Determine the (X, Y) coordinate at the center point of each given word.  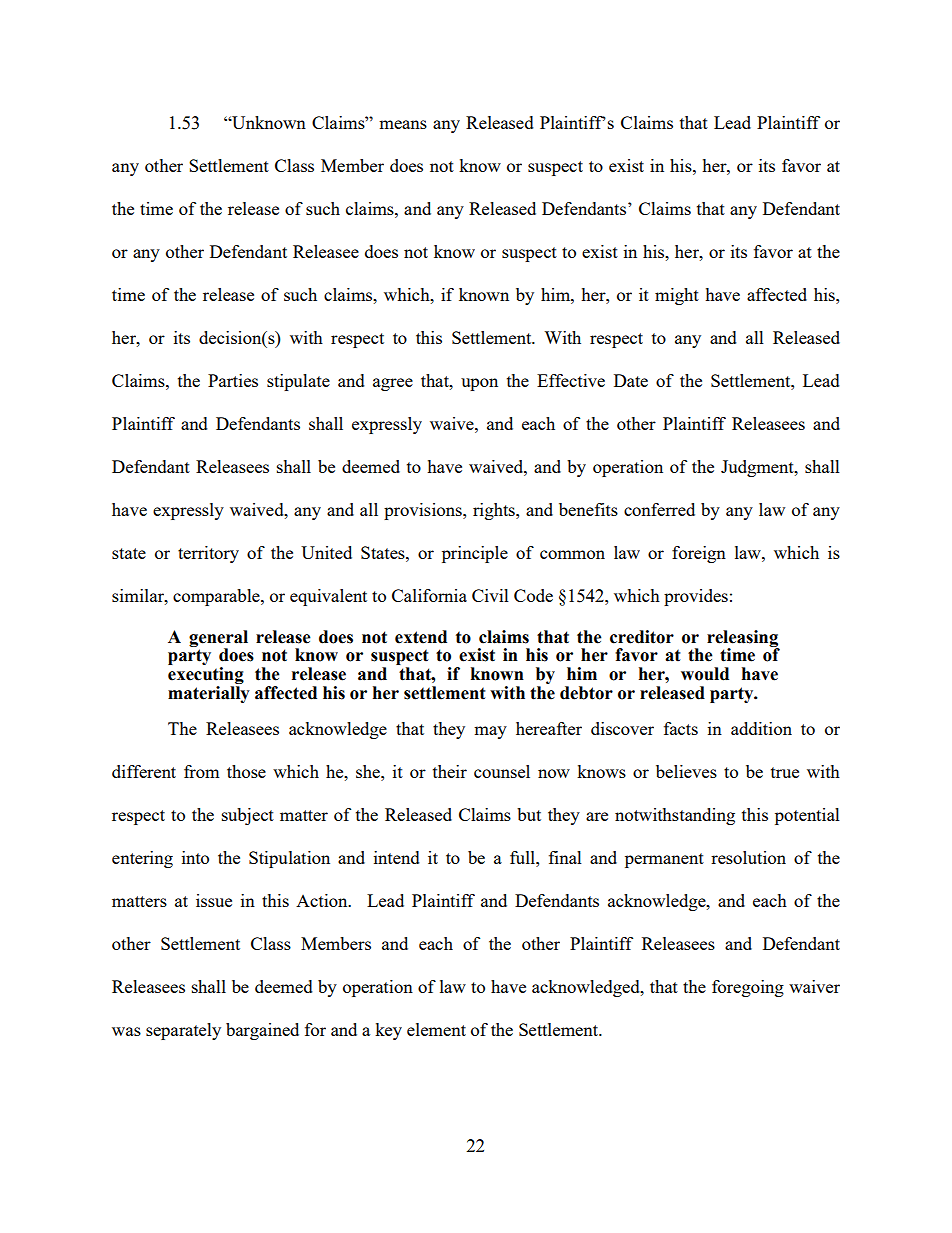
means (403, 124)
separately (183, 1031)
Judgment (758, 468)
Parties (233, 380)
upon (479, 384)
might (677, 296)
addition (761, 728)
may (490, 732)
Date (631, 380)
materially (209, 693)
